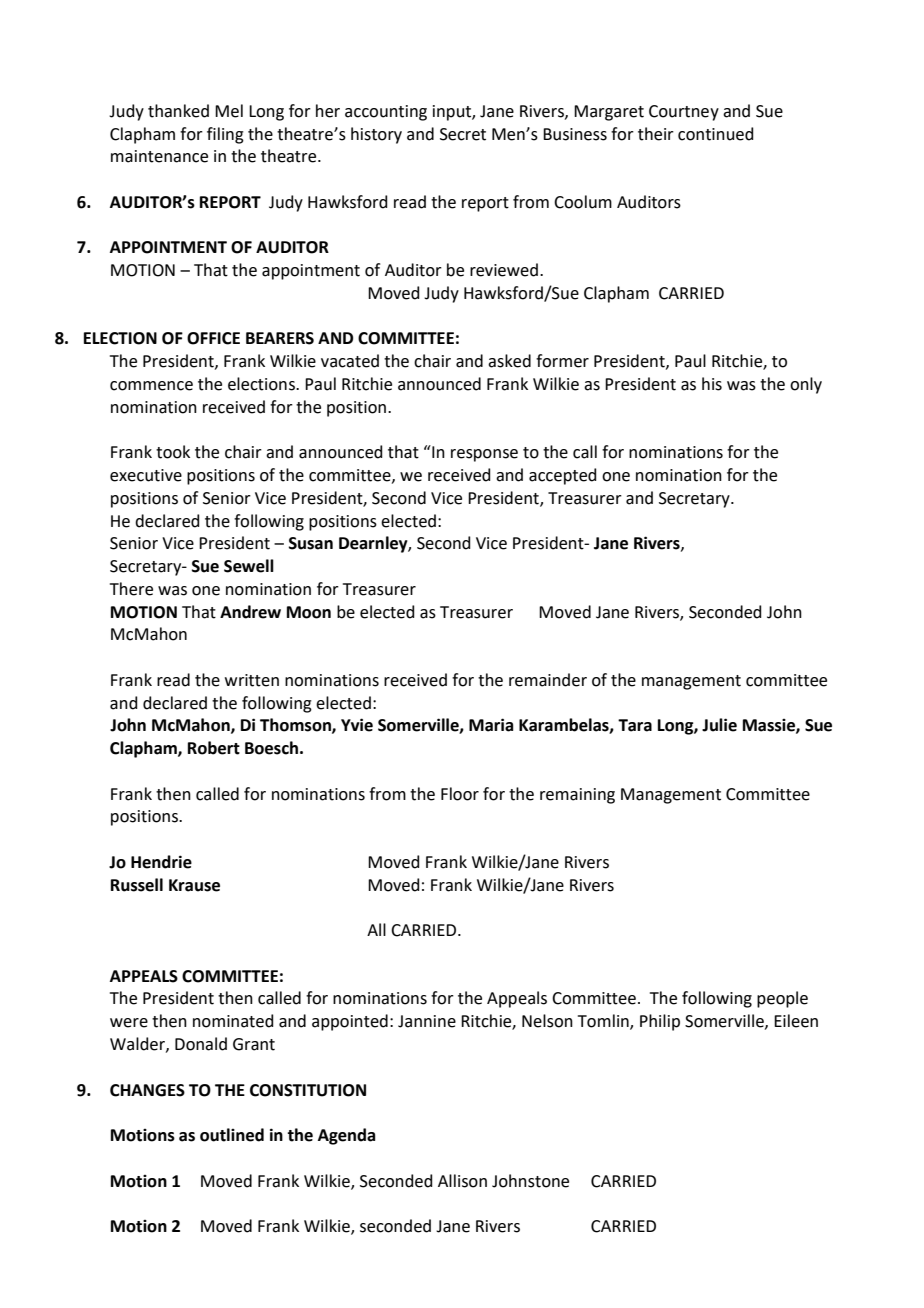  I want to click on Maria, so click(491, 725).
